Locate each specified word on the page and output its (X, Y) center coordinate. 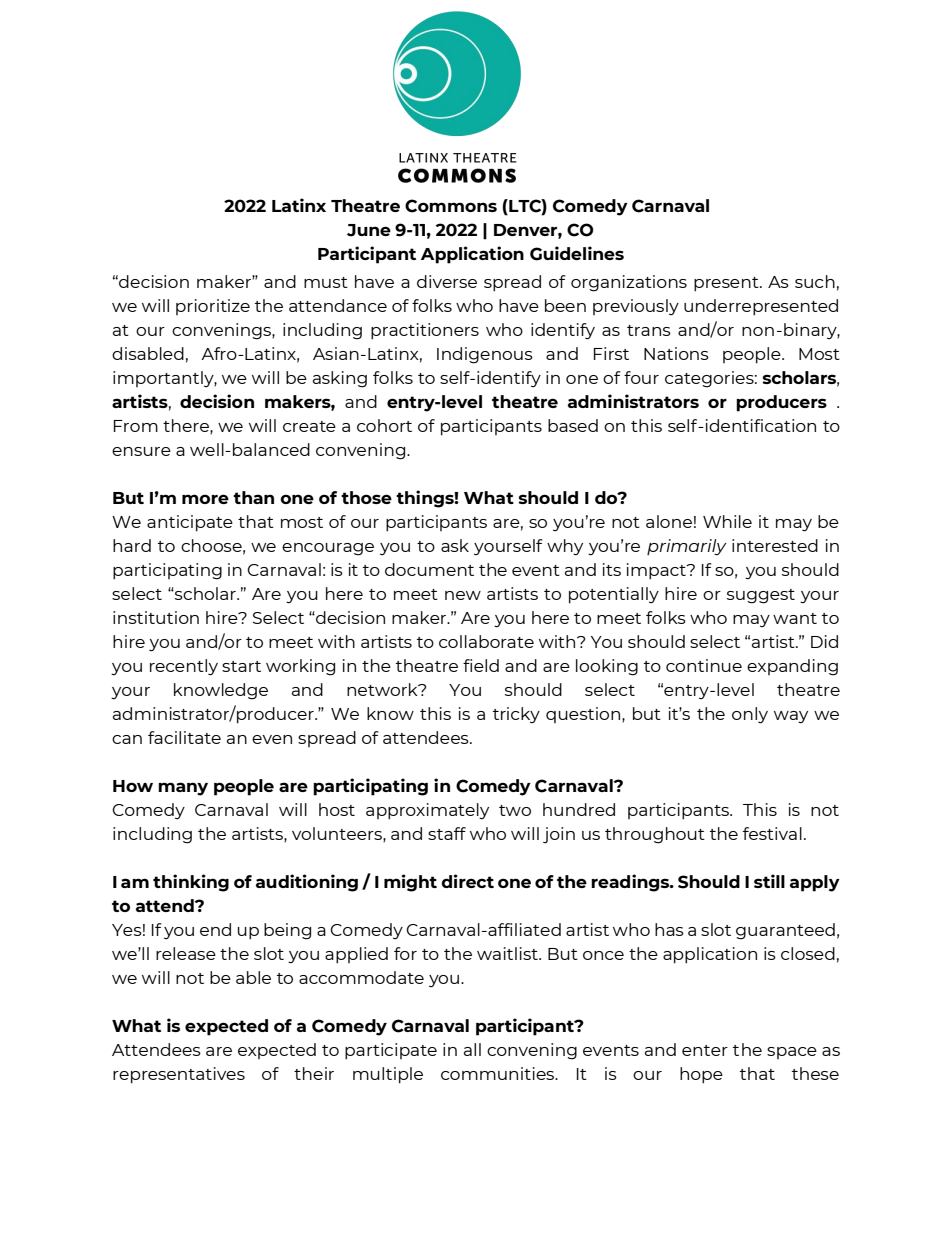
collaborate (486, 641)
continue (704, 665)
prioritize (213, 307)
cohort (384, 425)
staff (447, 833)
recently (184, 667)
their (314, 1073)
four (641, 377)
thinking (191, 883)
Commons (451, 206)
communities (499, 1073)
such (815, 281)
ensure (141, 451)
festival (772, 833)
